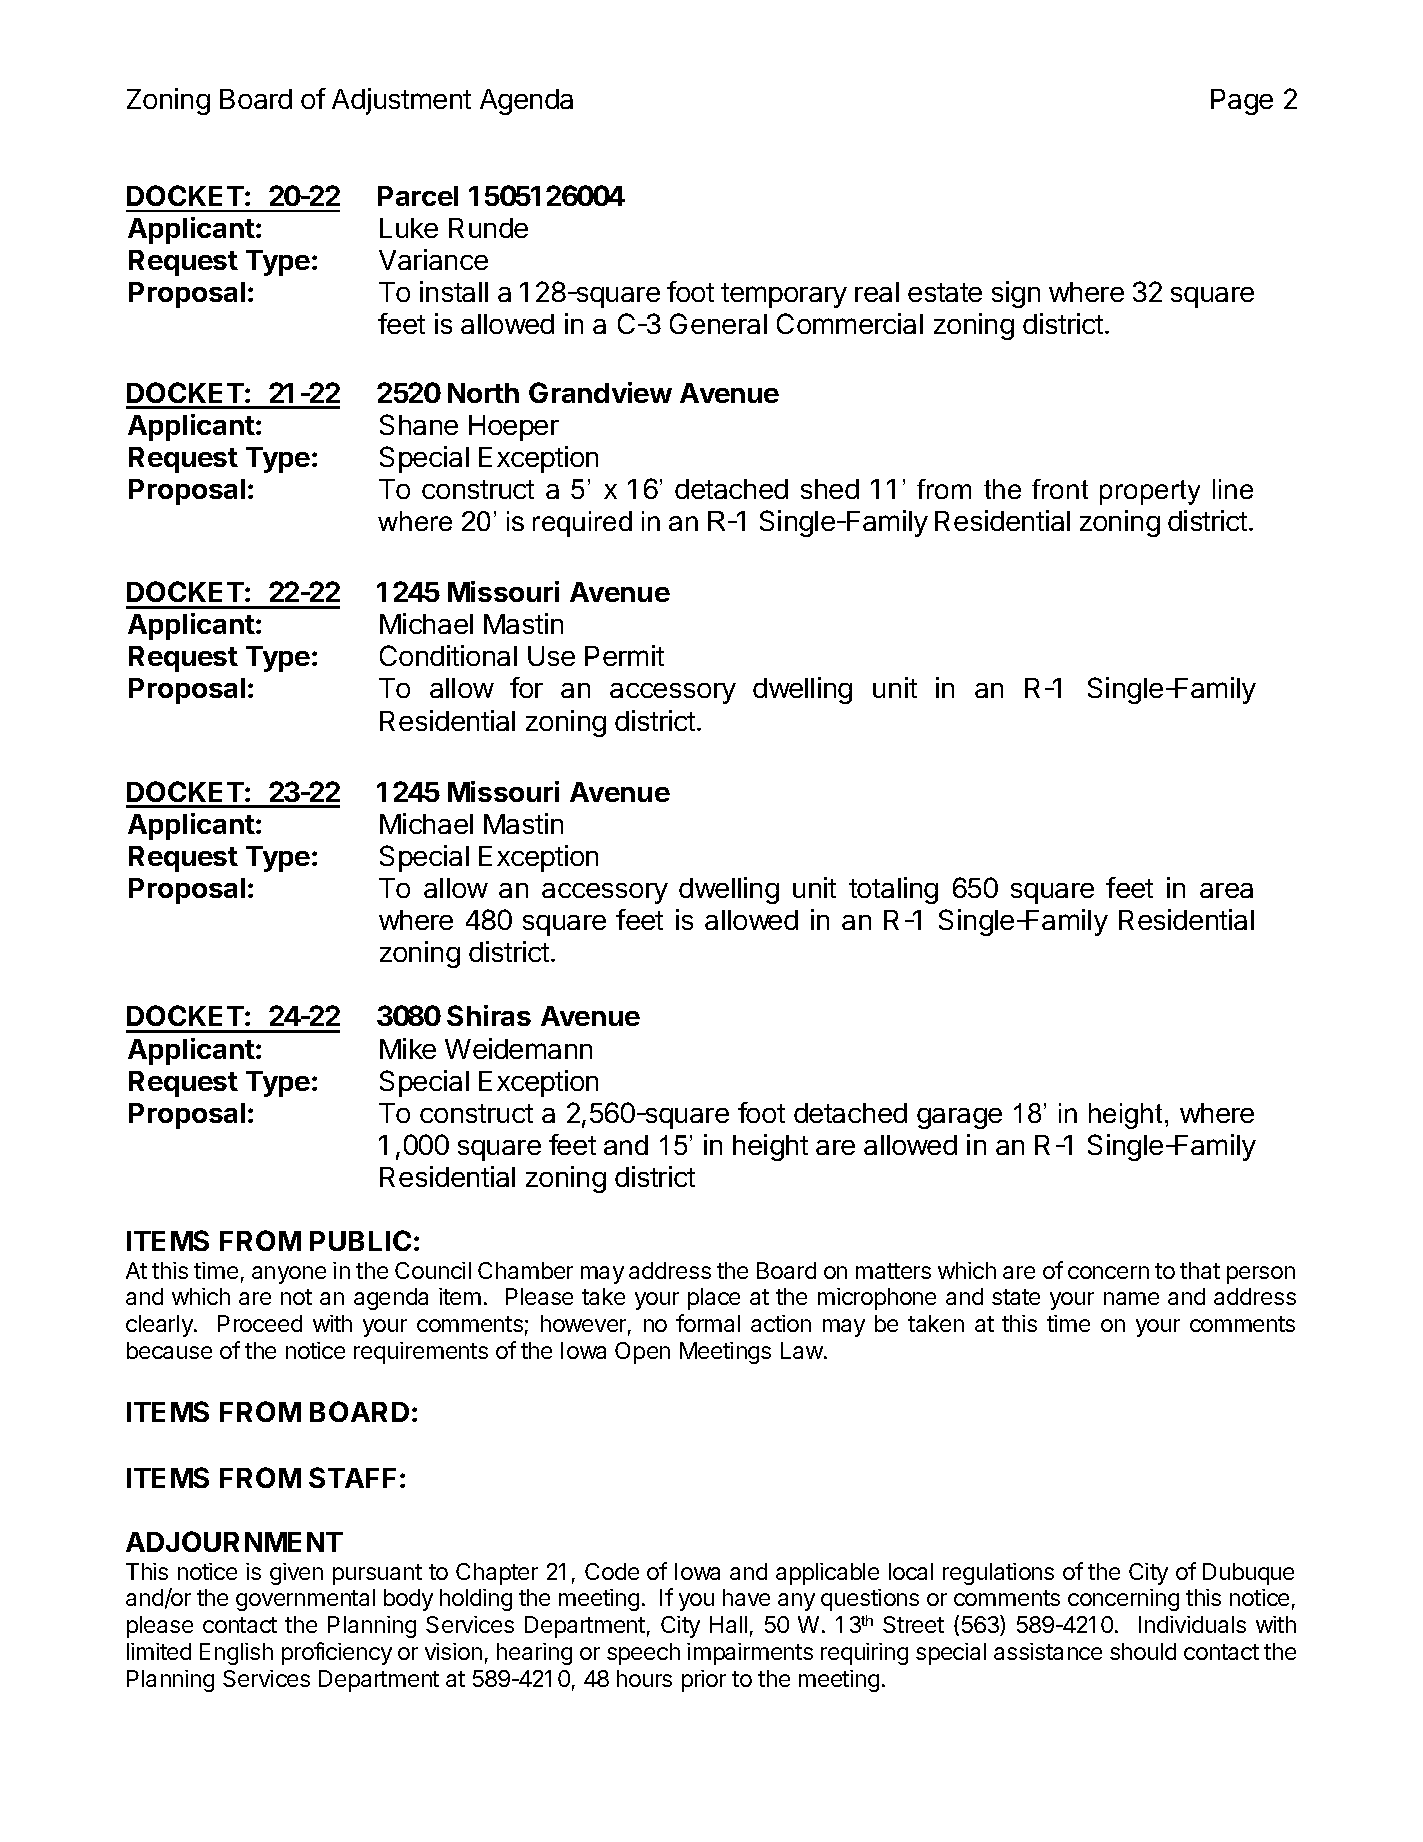  Describe the element at coordinates (1226, 890) in the screenshot. I see `area` at that location.
